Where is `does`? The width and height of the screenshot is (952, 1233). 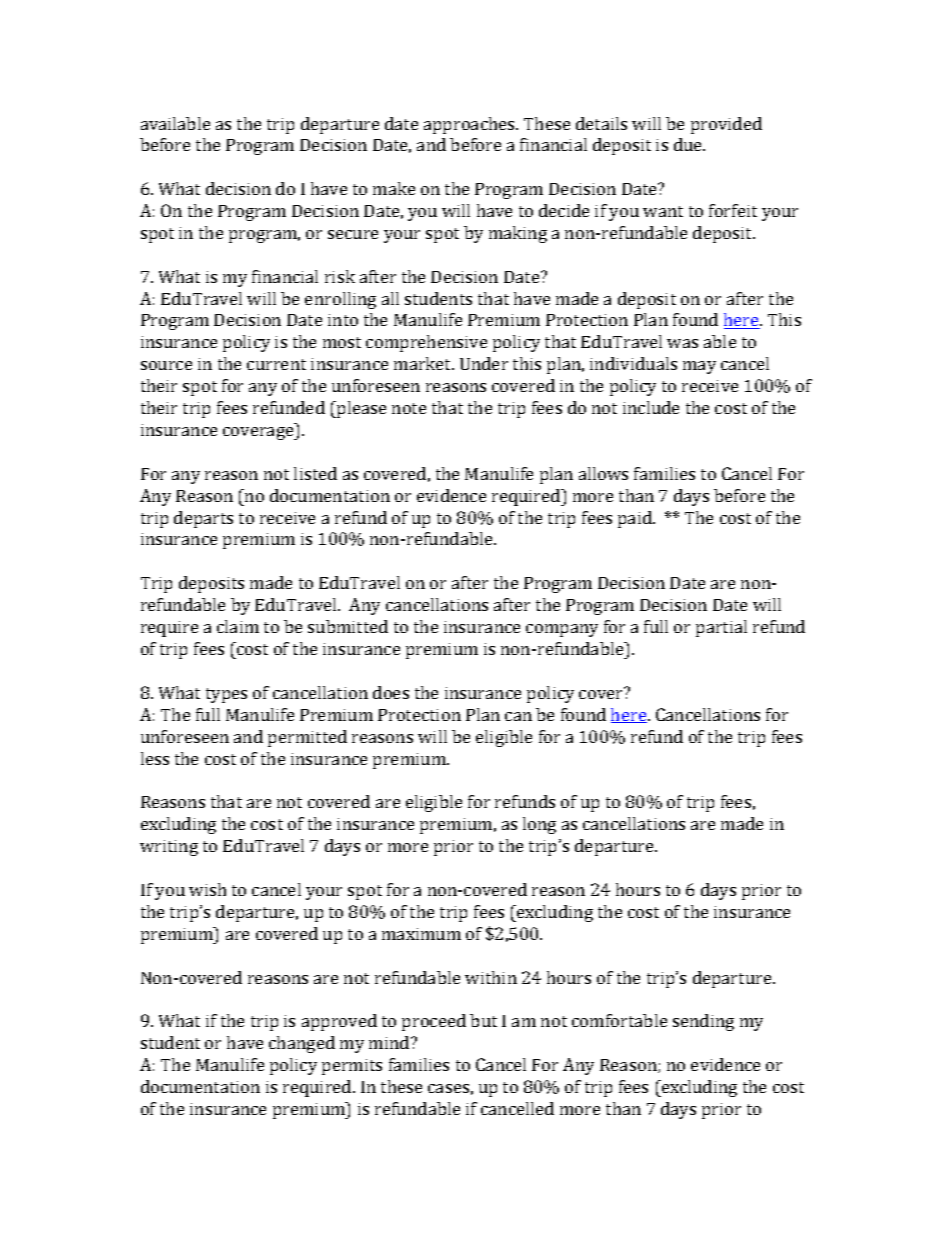
does is located at coordinates (391, 692).
